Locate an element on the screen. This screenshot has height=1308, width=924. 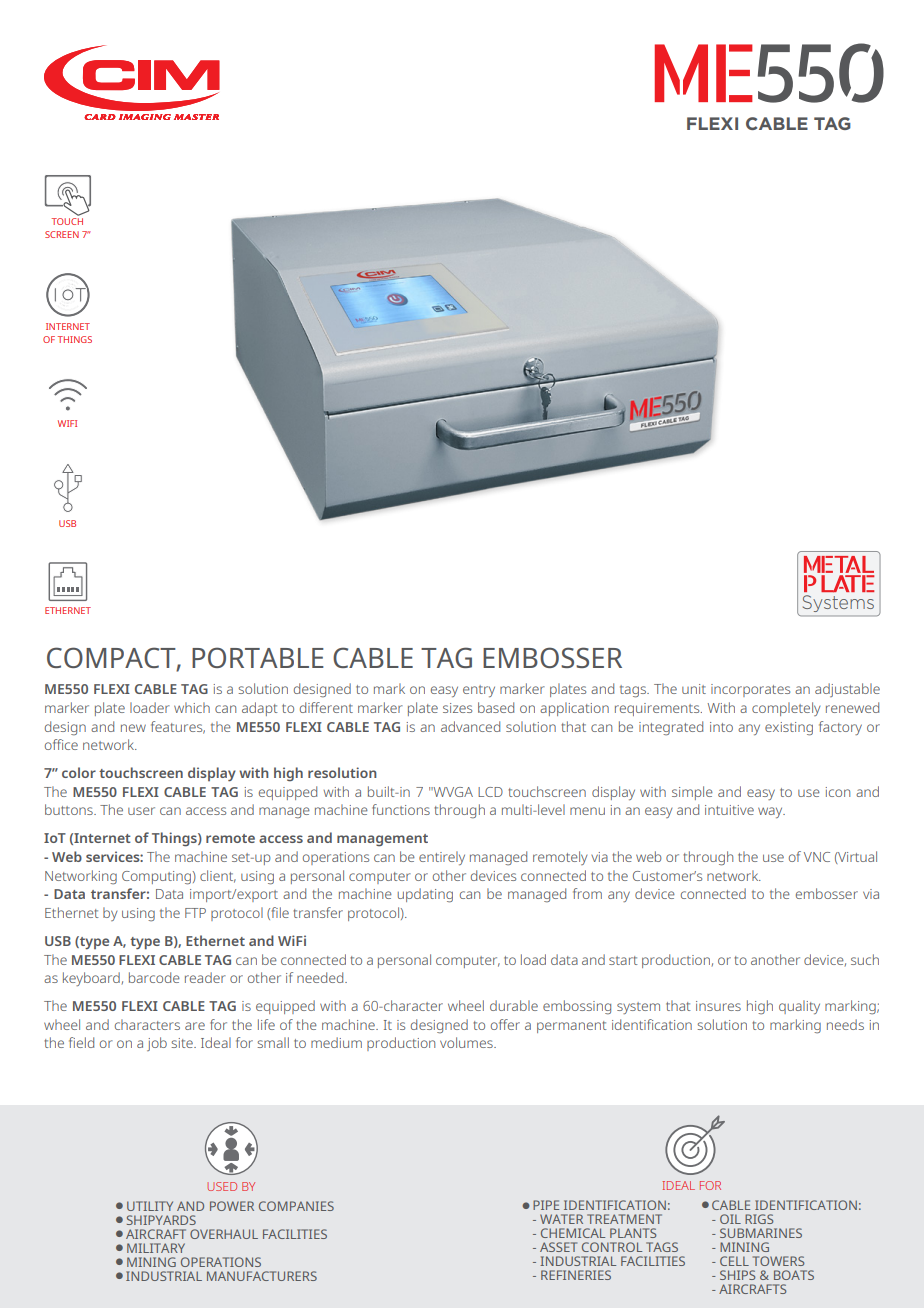
MILITARY is located at coordinates (156, 1248).
